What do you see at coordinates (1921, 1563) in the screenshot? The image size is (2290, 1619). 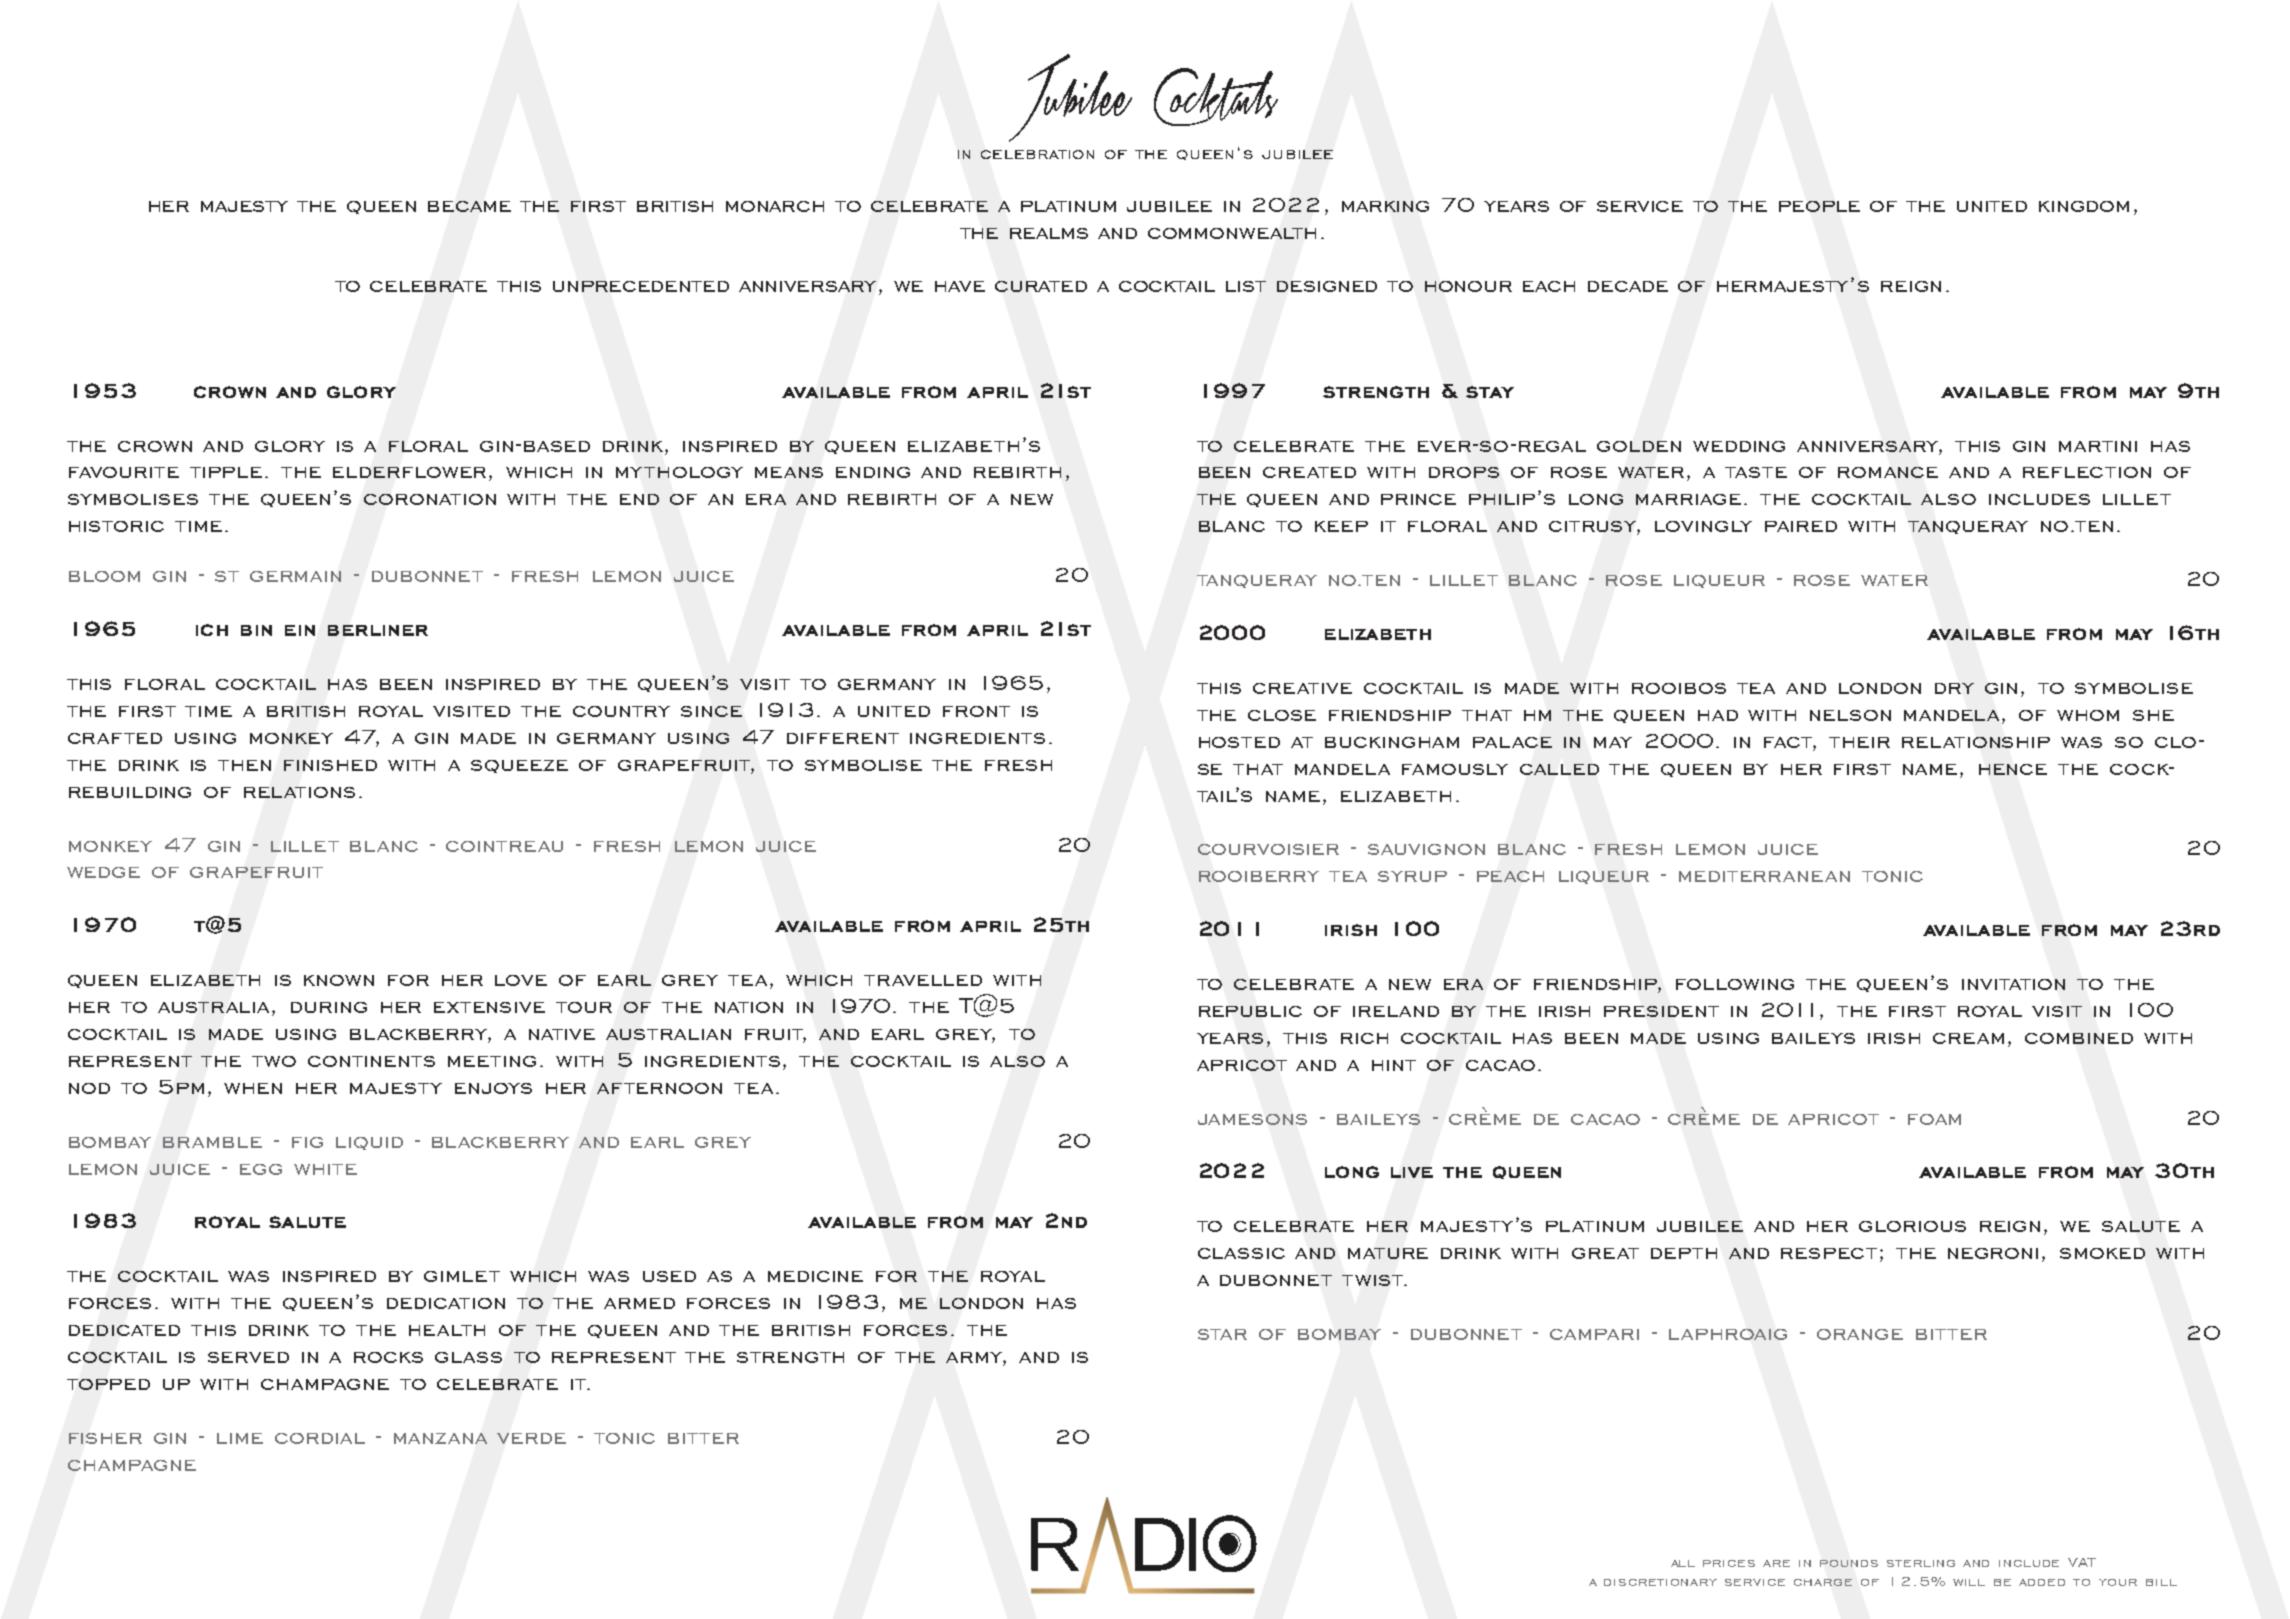 I see `sterling` at bounding box center [1921, 1563].
